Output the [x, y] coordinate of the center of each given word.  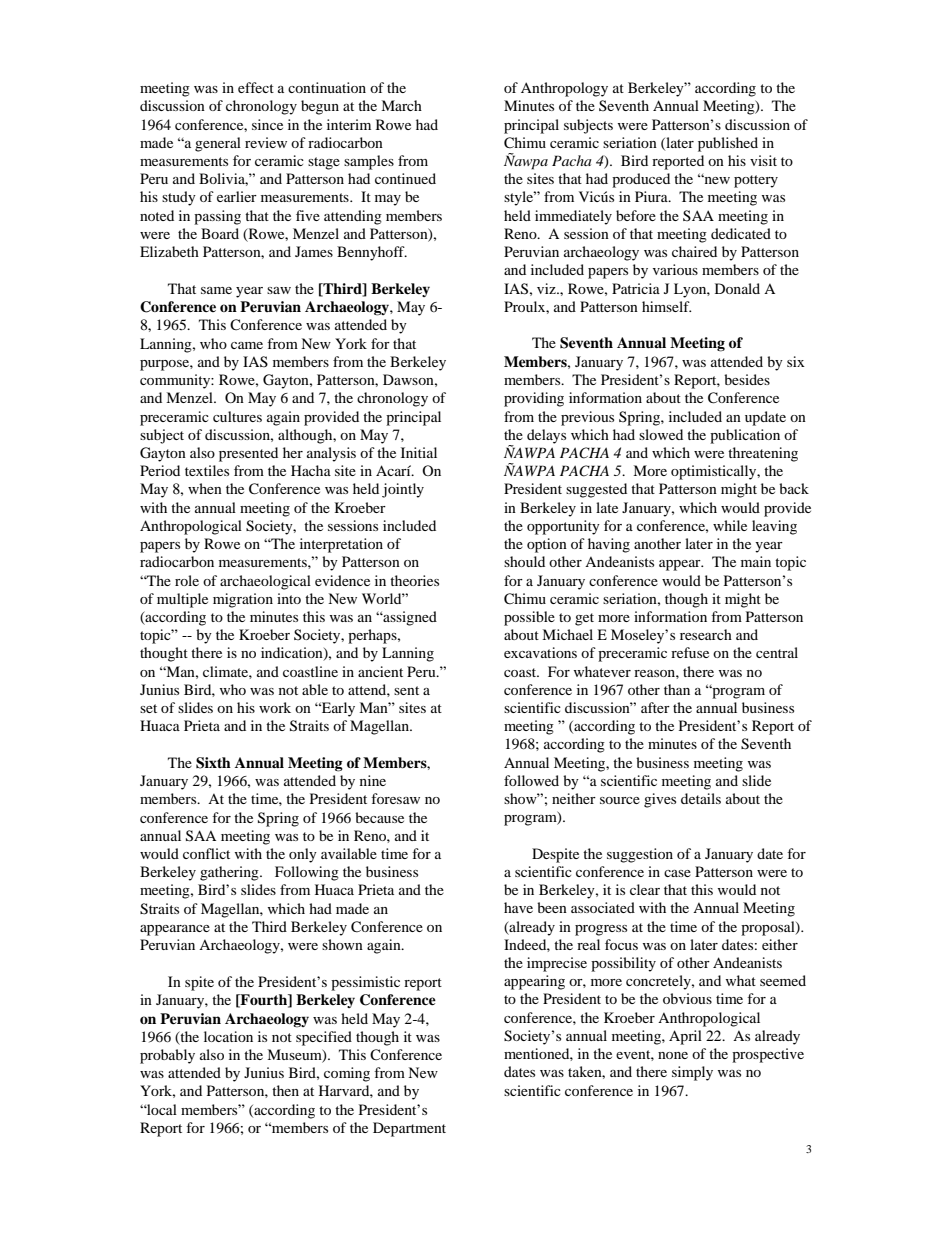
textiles [207, 470]
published [728, 144]
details [701, 798]
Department [409, 1129]
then [285, 1090]
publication [745, 436]
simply [692, 1073]
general [218, 144]
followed [531, 780]
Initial [419, 452]
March [401, 105]
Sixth [213, 763]
